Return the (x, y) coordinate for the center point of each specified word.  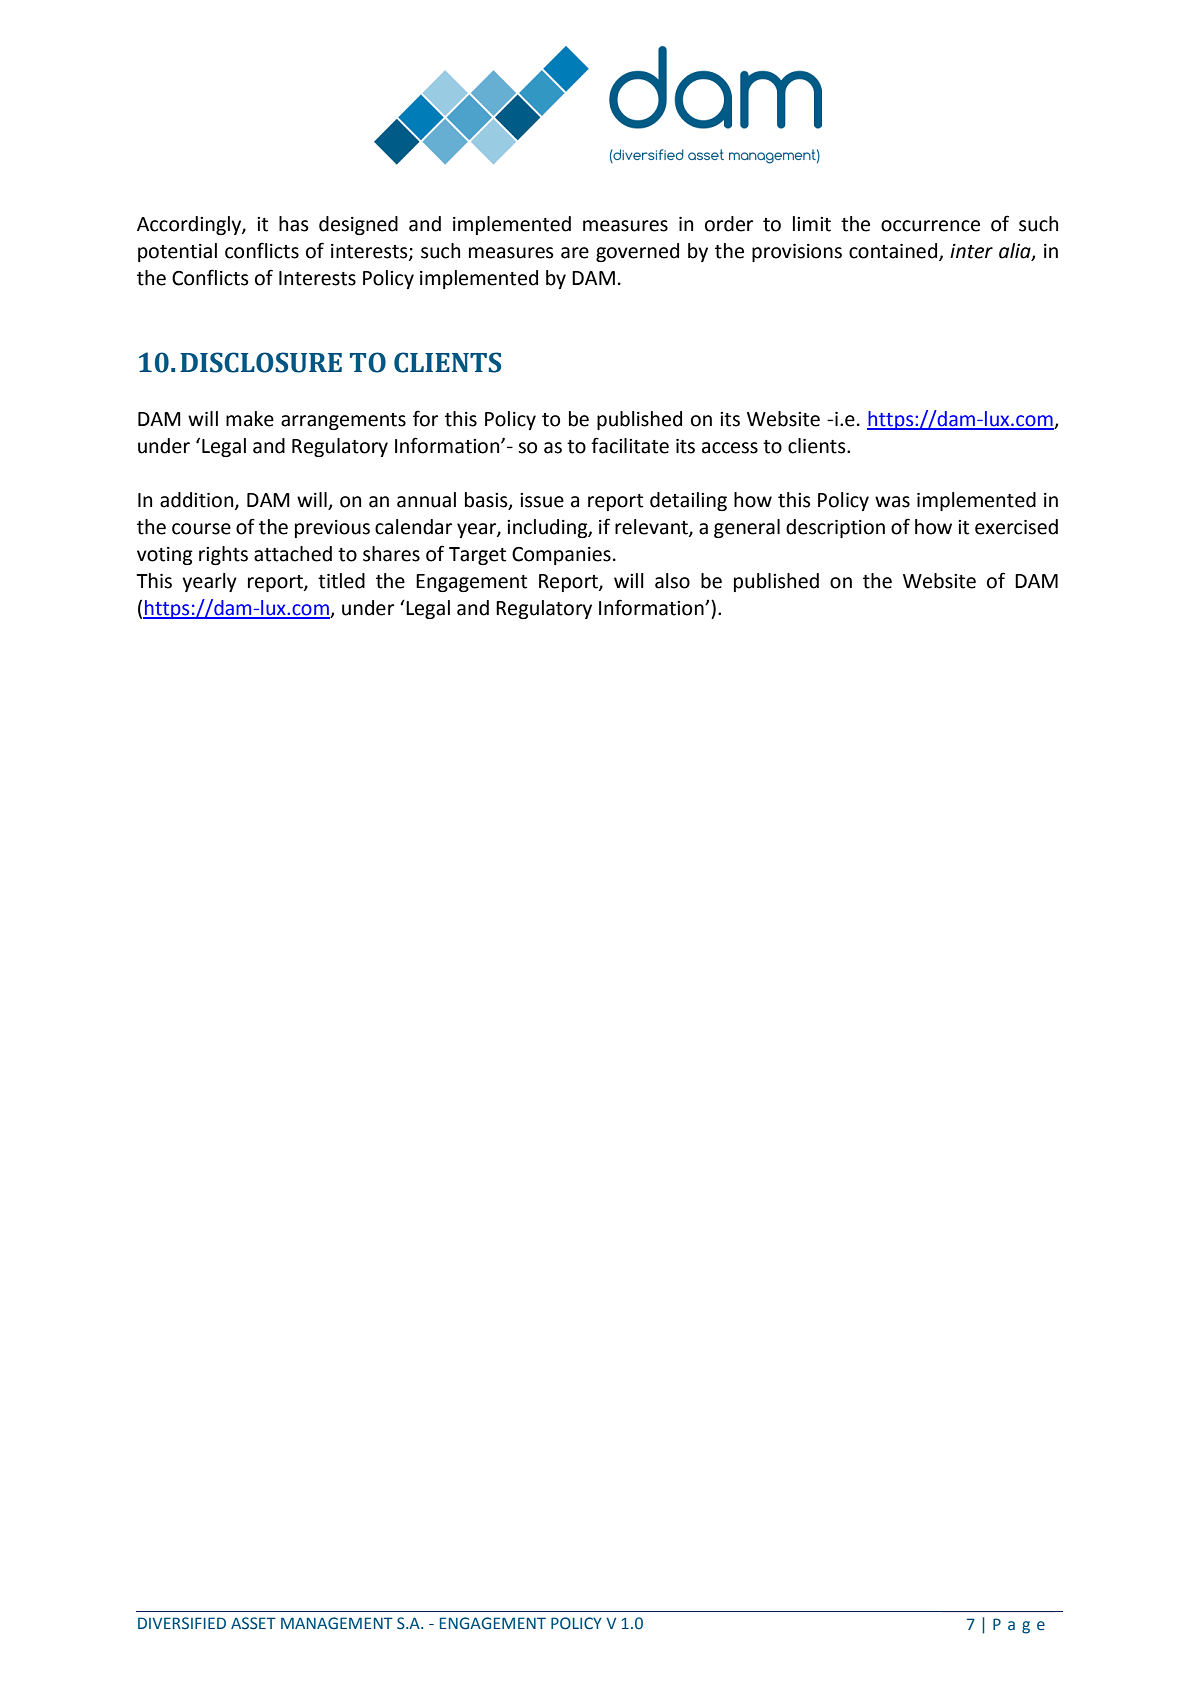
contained (893, 251)
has (294, 224)
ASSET (253, 1623)
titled (341, 581)
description (835, 528)
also (672, 581)
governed (637, 252)
